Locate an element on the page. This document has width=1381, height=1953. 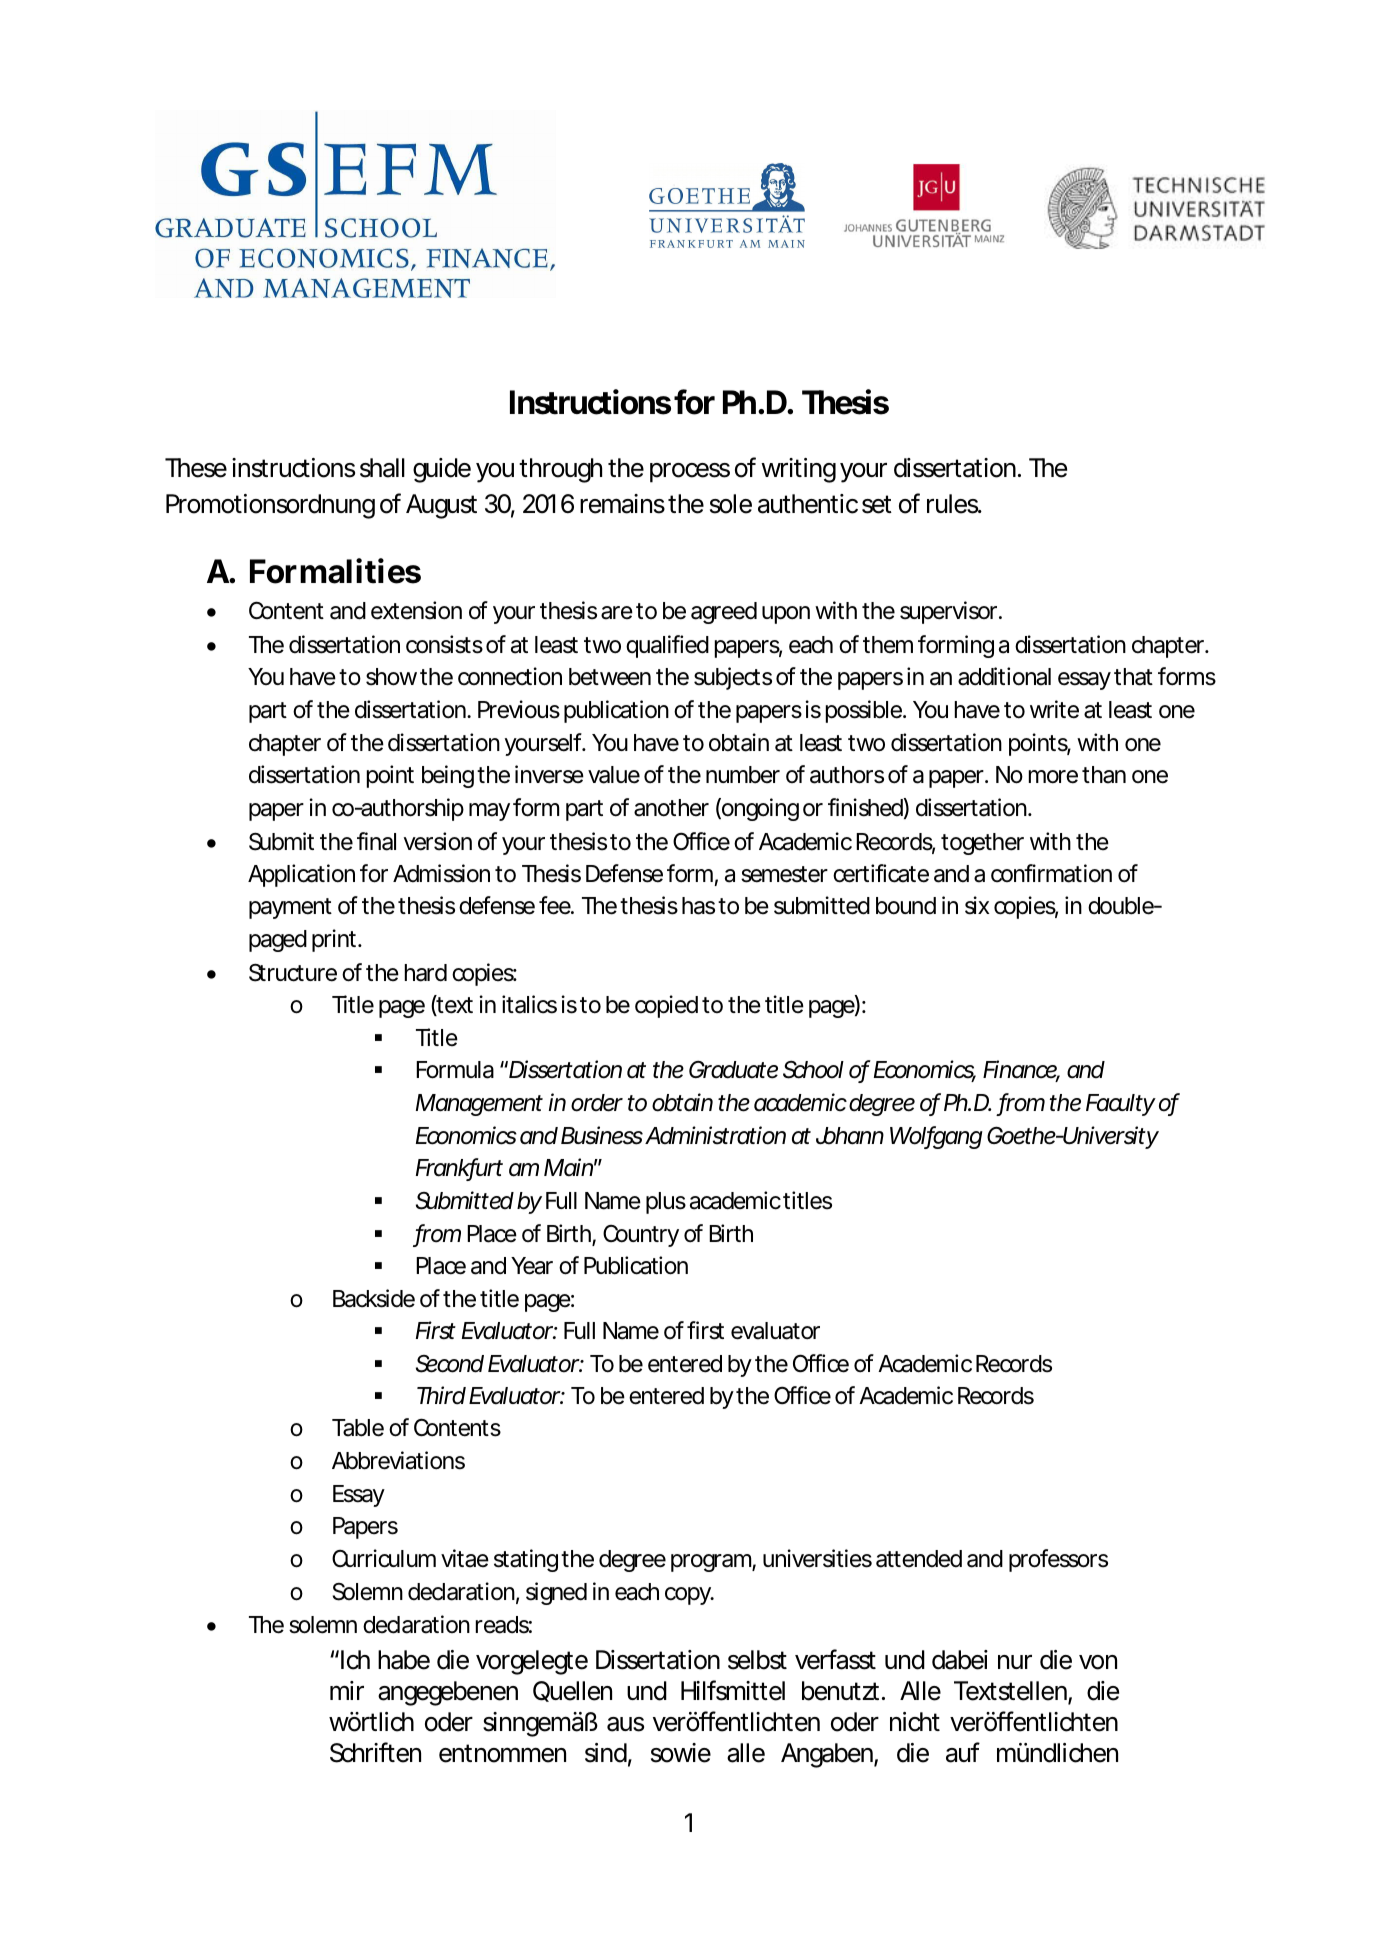
August is located at coordinates (441, 506).
